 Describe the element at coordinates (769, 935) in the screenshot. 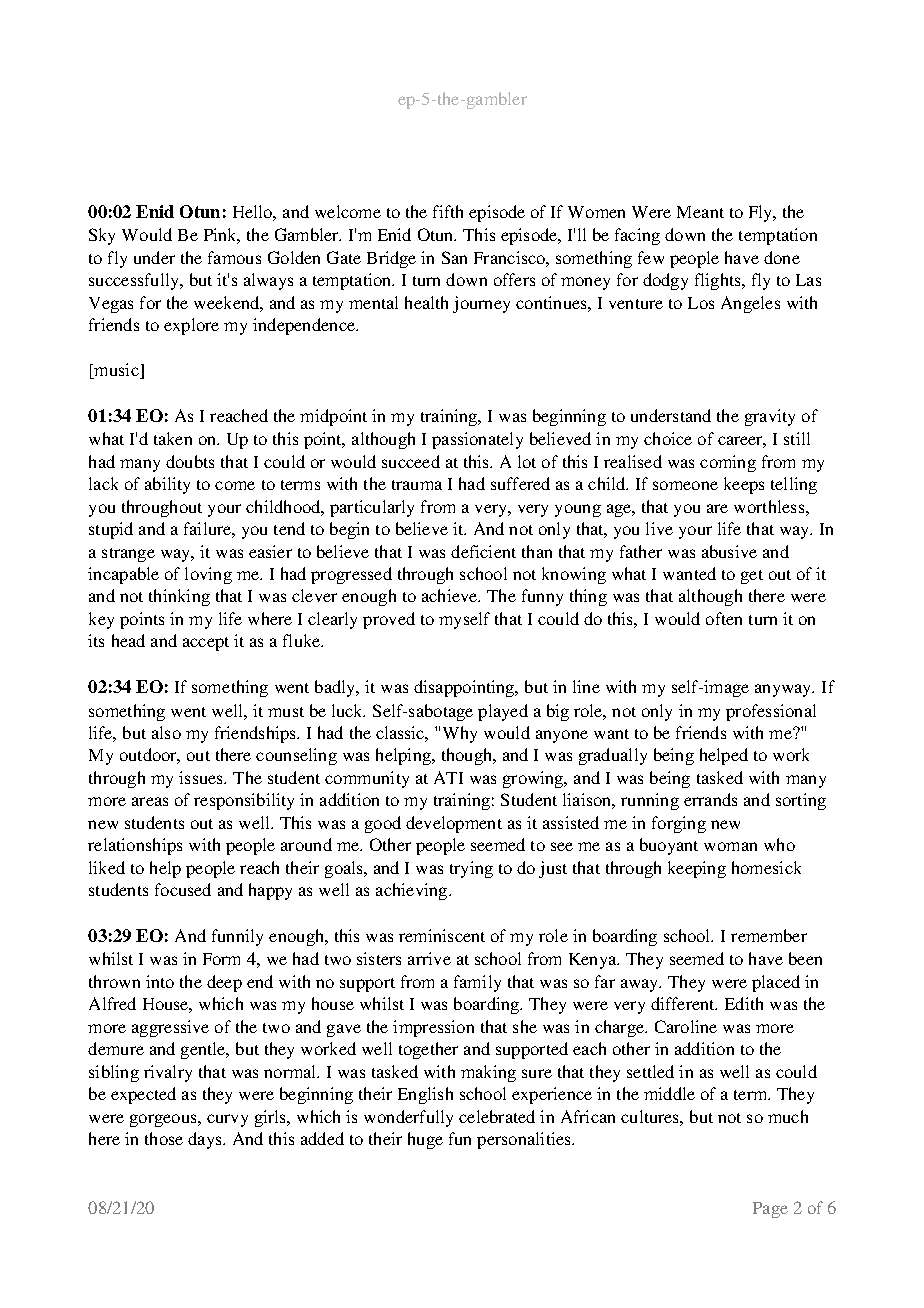

I see `remember` at that location.
